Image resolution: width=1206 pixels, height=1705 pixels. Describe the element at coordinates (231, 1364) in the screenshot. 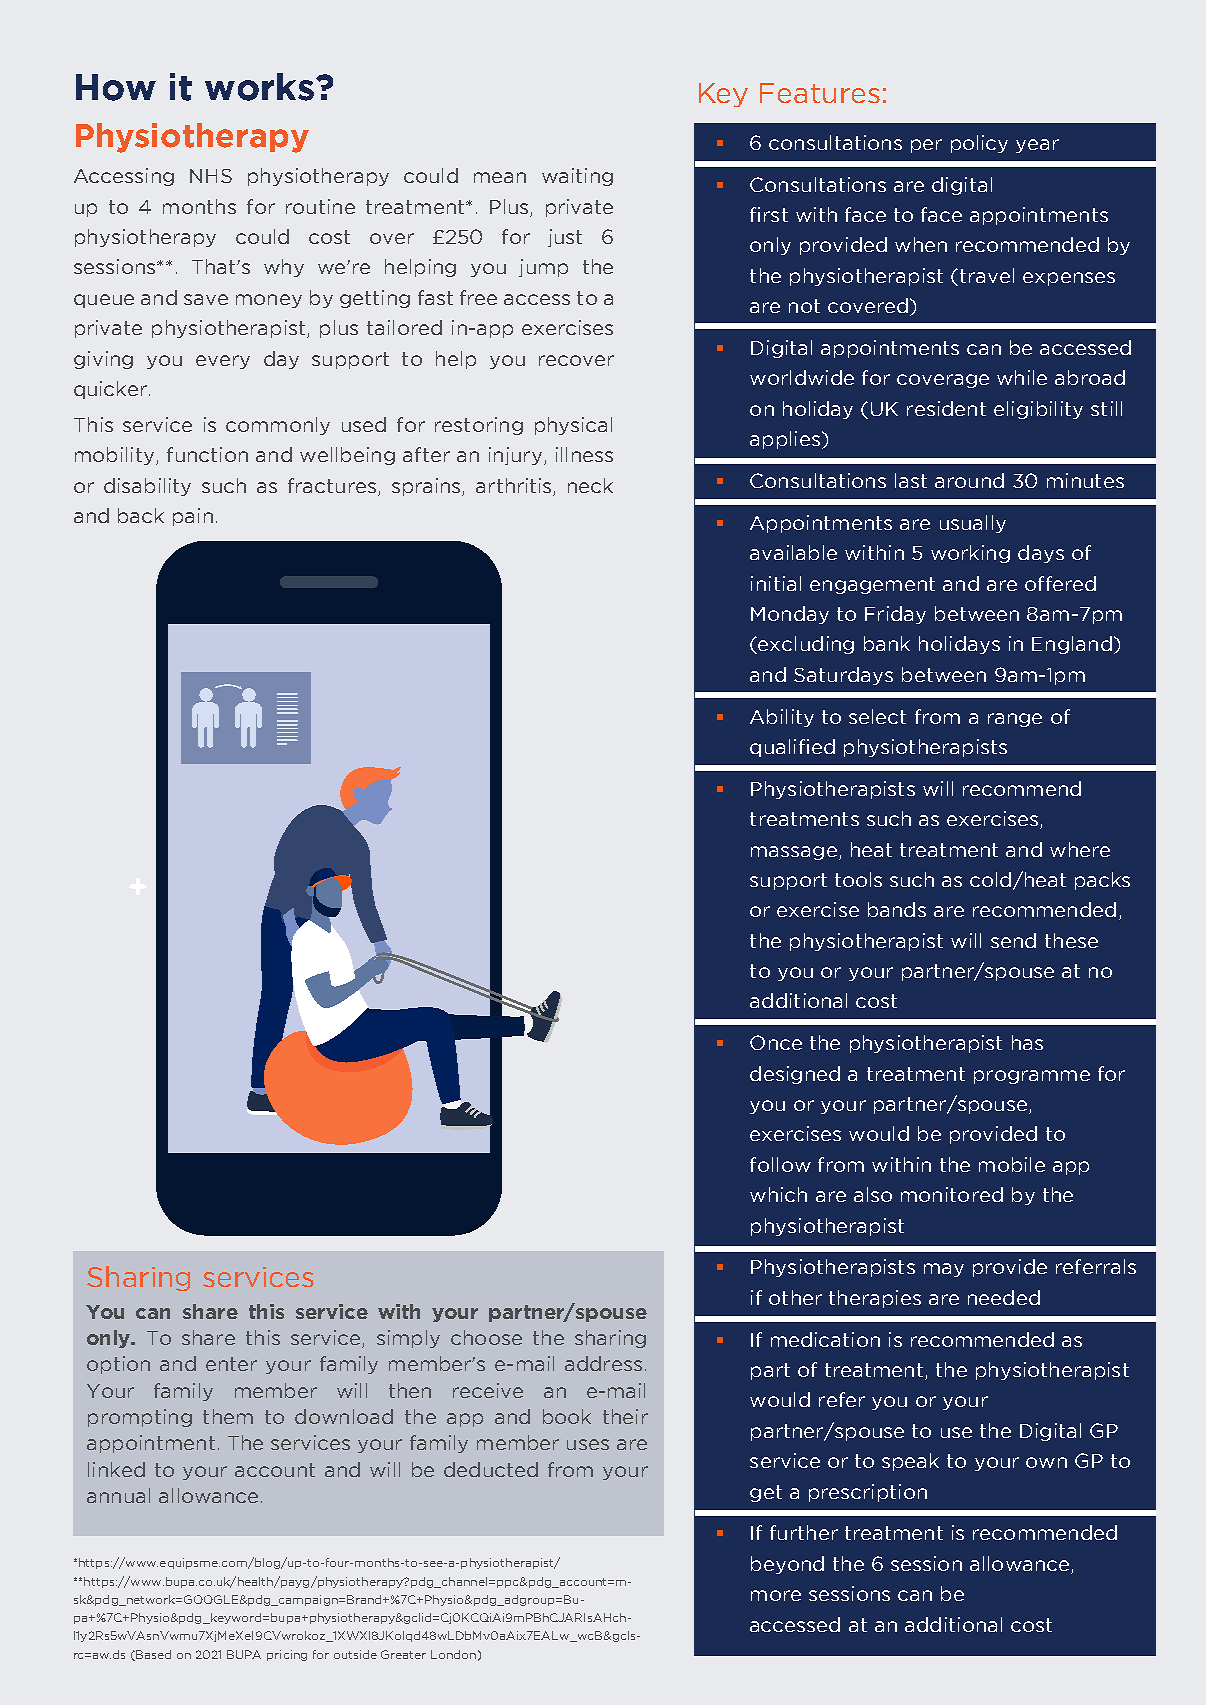

I see `enter` at that location.
